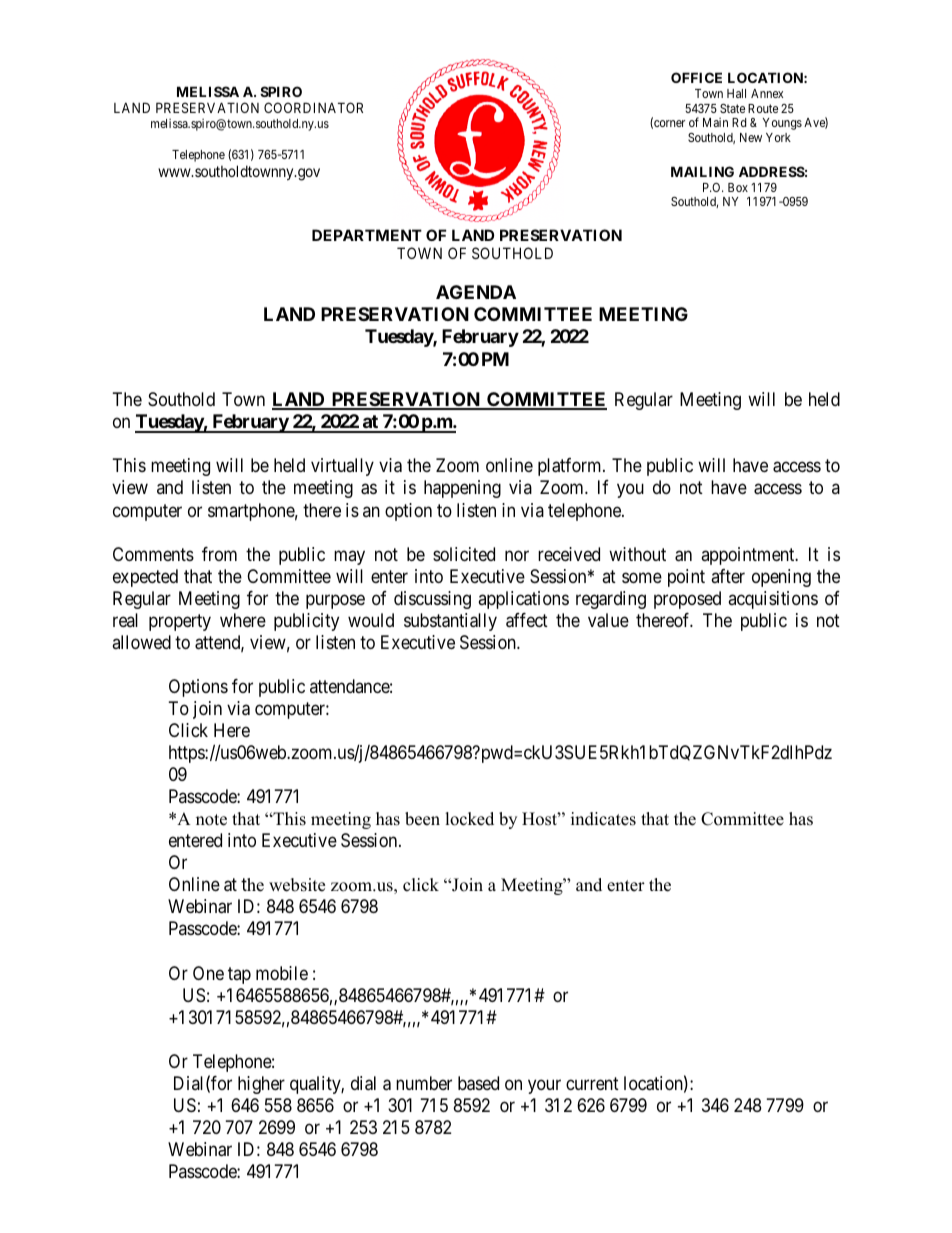  What do you see at coordinates (261, 1085) in the screenshot?
I see `higher` at bounding box center [261, 1085].
